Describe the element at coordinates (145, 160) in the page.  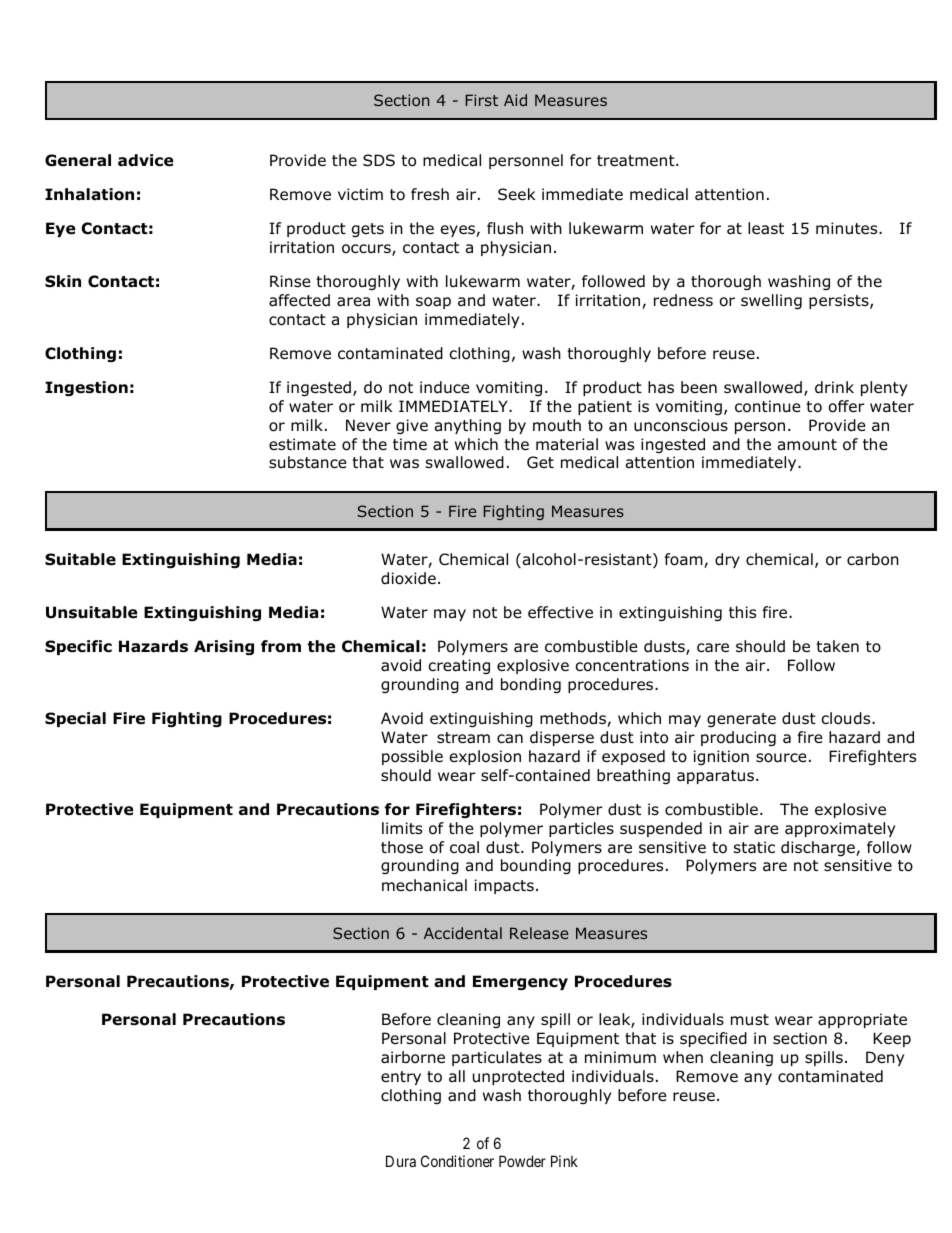
I see `advice` at that location.
